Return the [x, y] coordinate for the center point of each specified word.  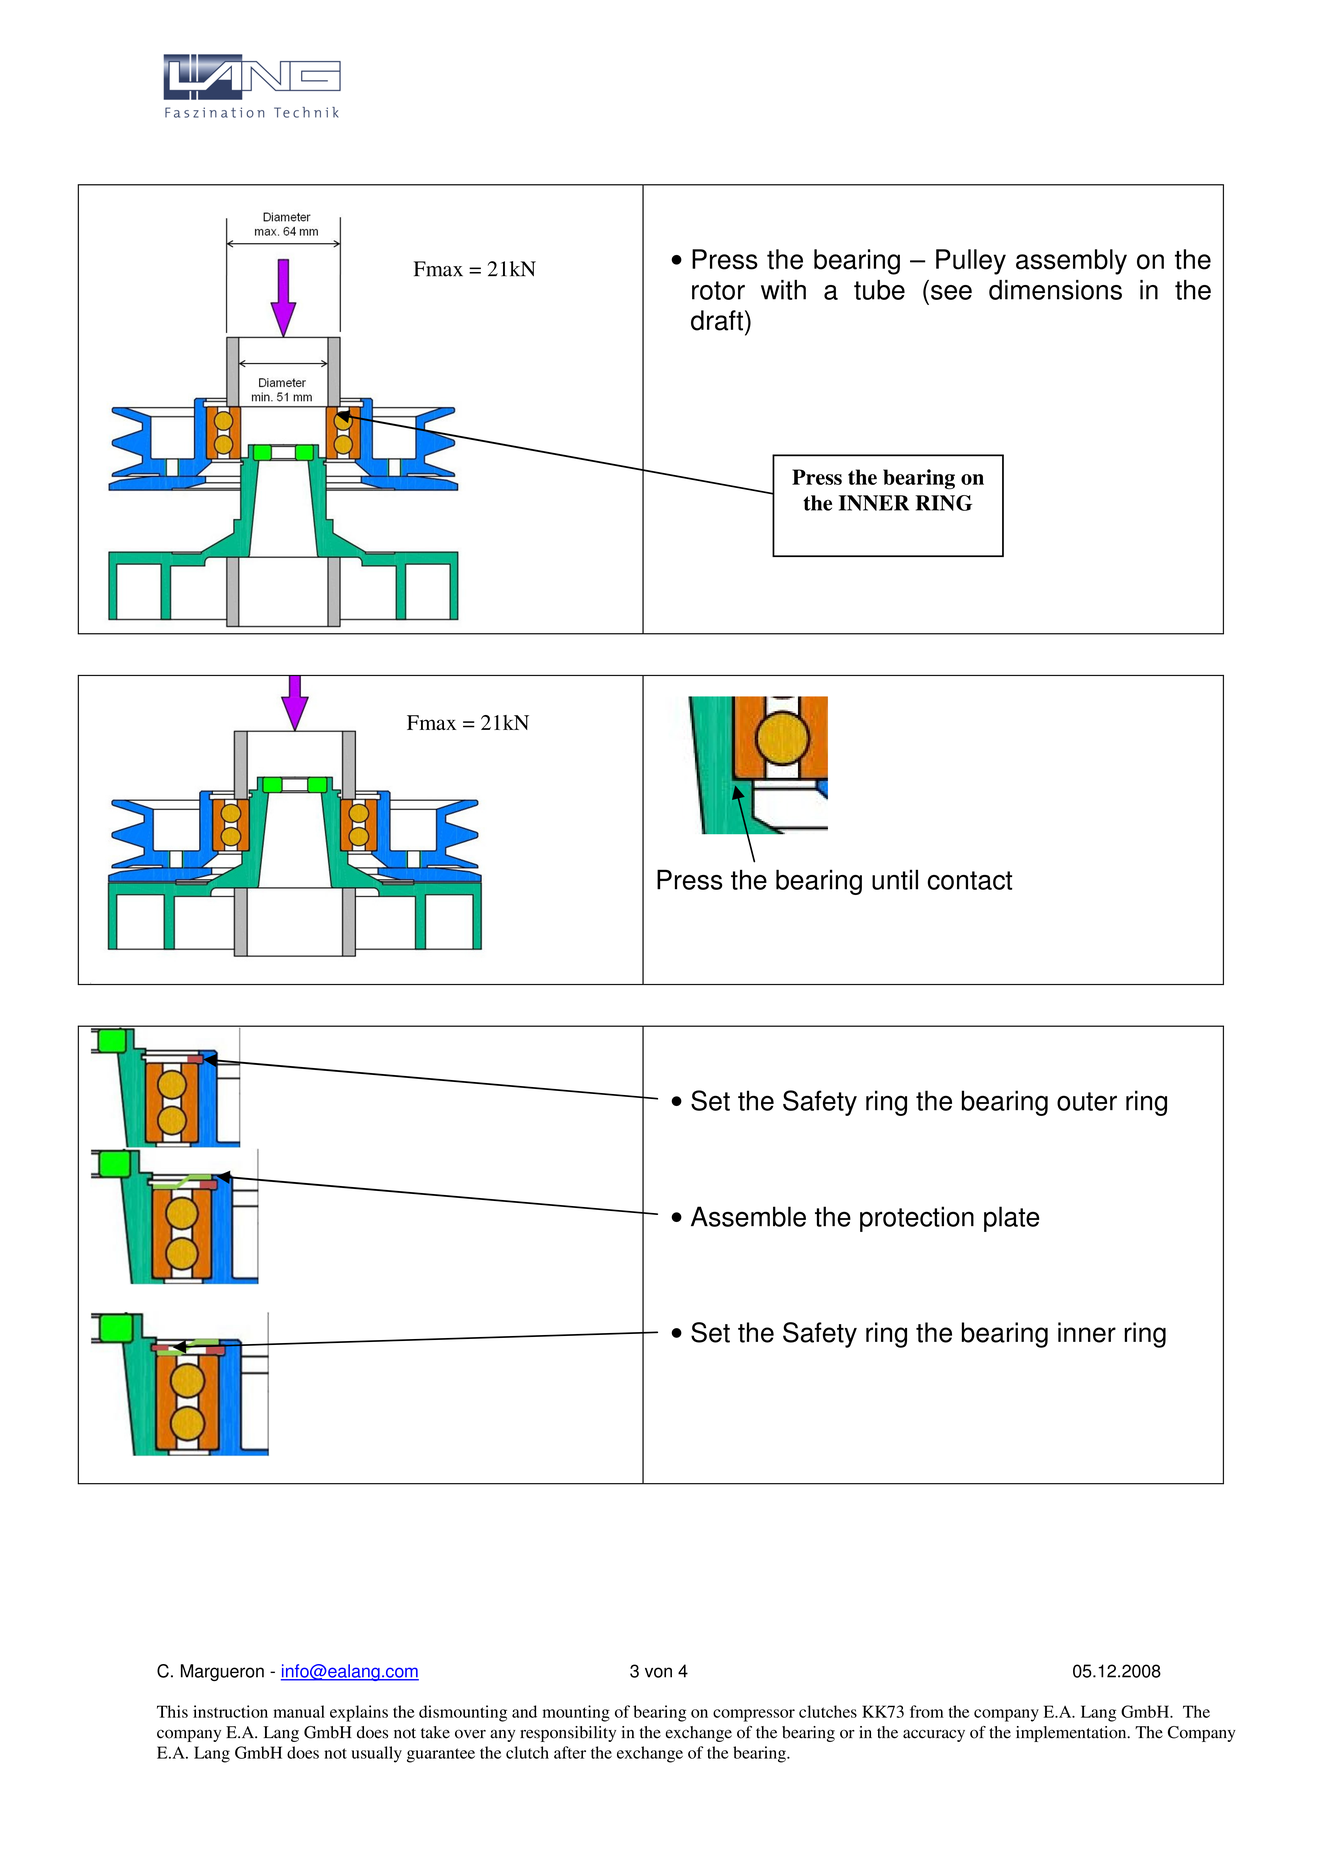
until [895, 879]
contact [970, 880]
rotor [718, 290]
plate [1011, 1219]
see [951, 292]
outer [1087, 1101]
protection [917, 1219]
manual [299, 1711]
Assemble [748, 1216]
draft [717, 320]
